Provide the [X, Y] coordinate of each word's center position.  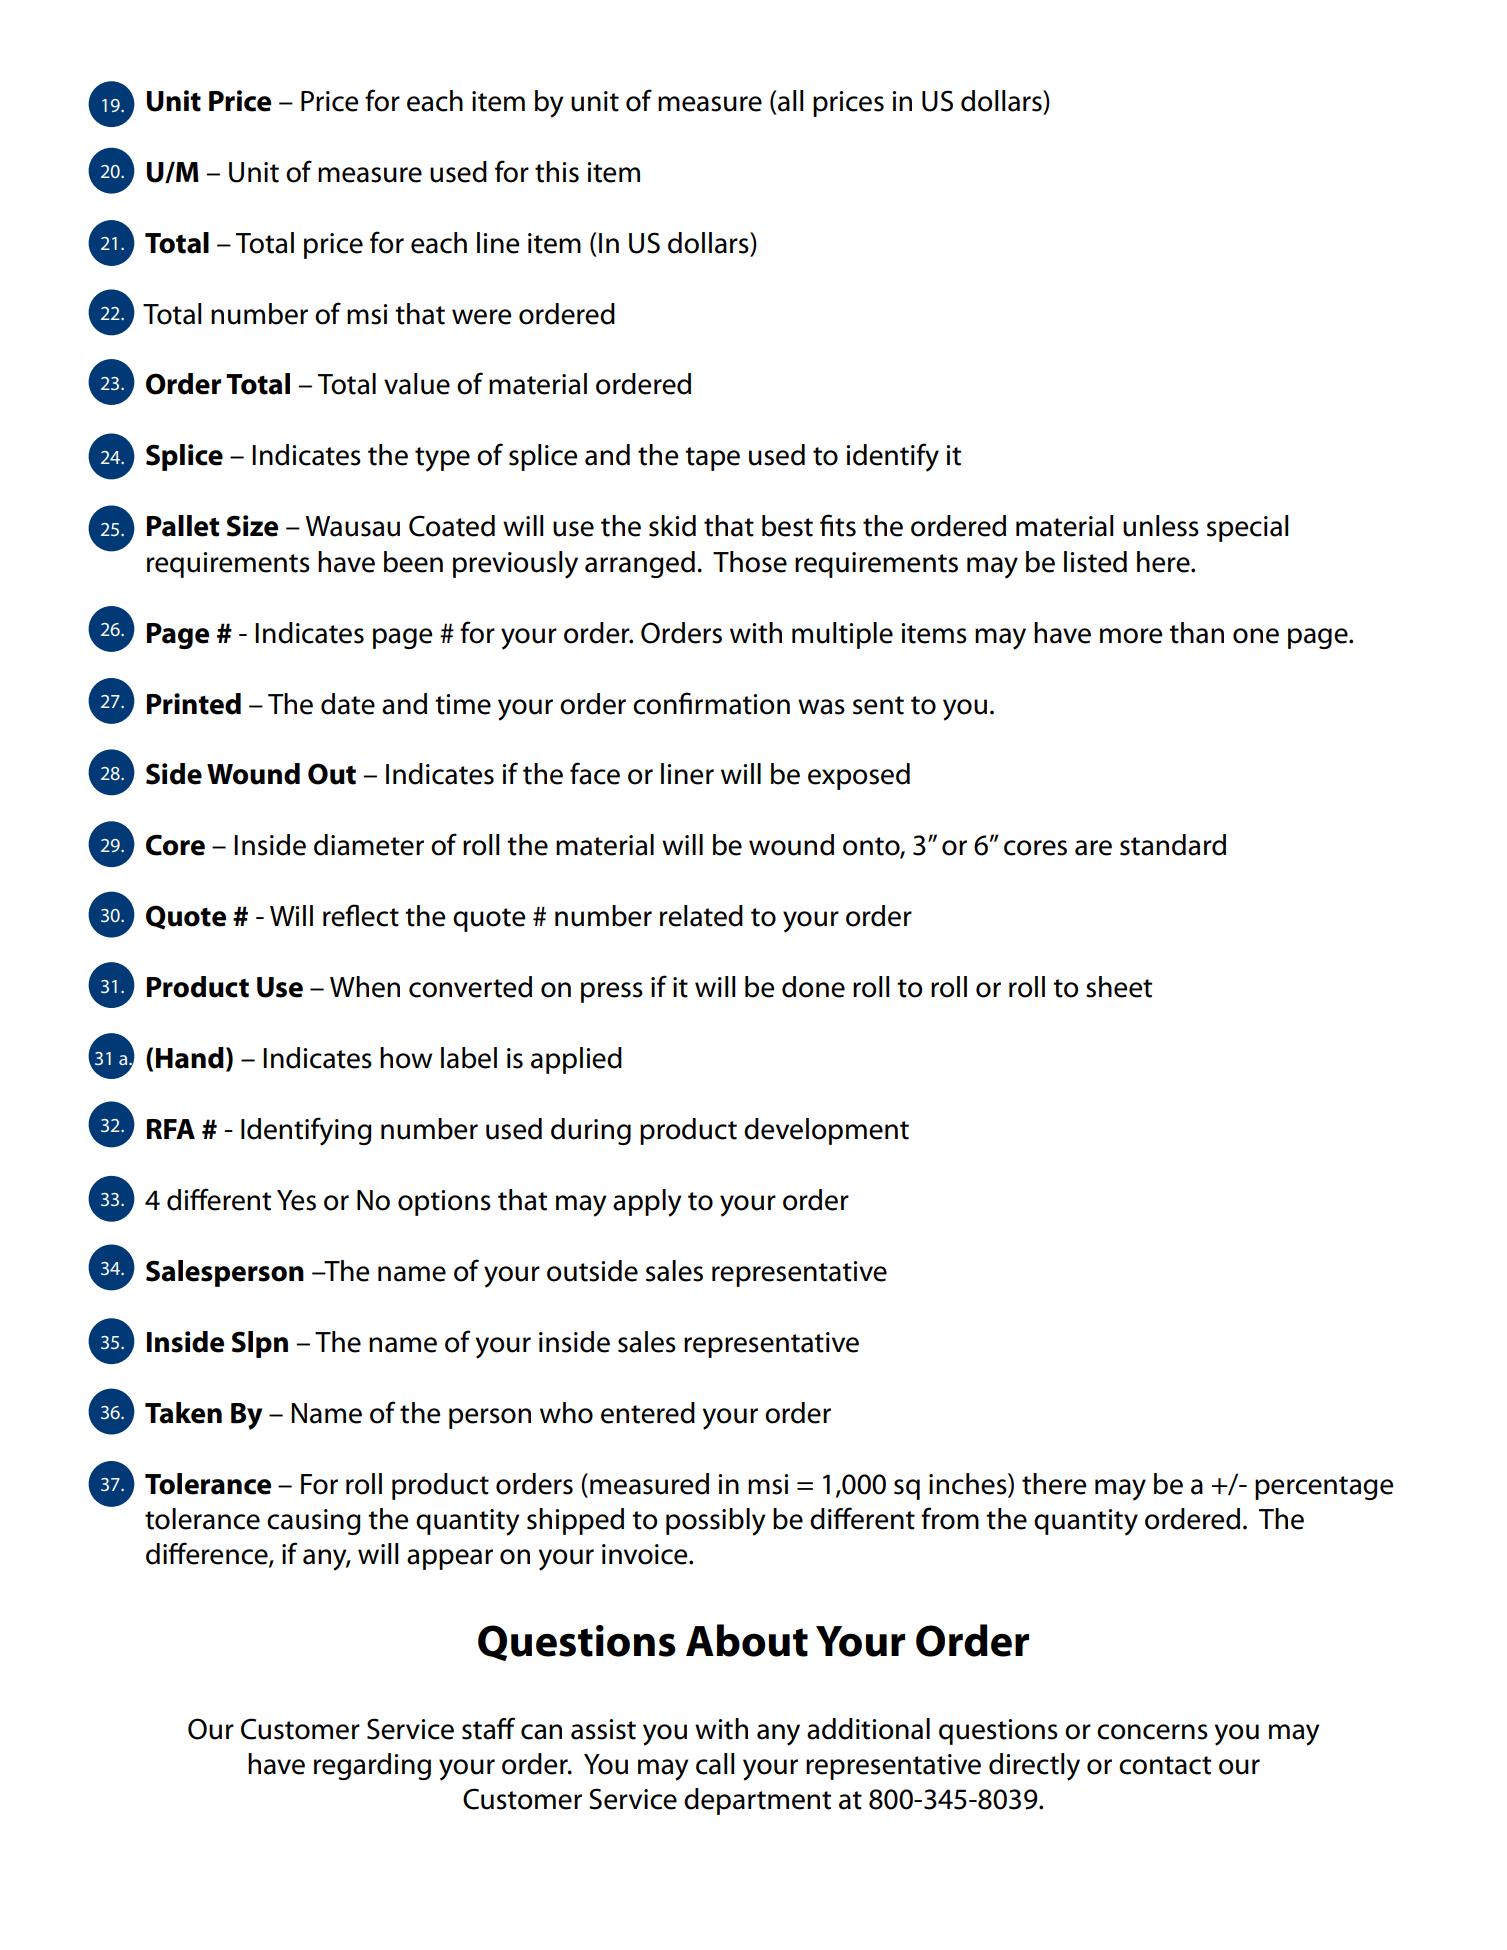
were [481, 317]
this [557, 172]
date [348, 704]
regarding [372, 1766]
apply [647, 1203]
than [1196, 633]
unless [1161, 526]
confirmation [711, 703]
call [715, 1764]
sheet [1119, 987]
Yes [296, 1200]
